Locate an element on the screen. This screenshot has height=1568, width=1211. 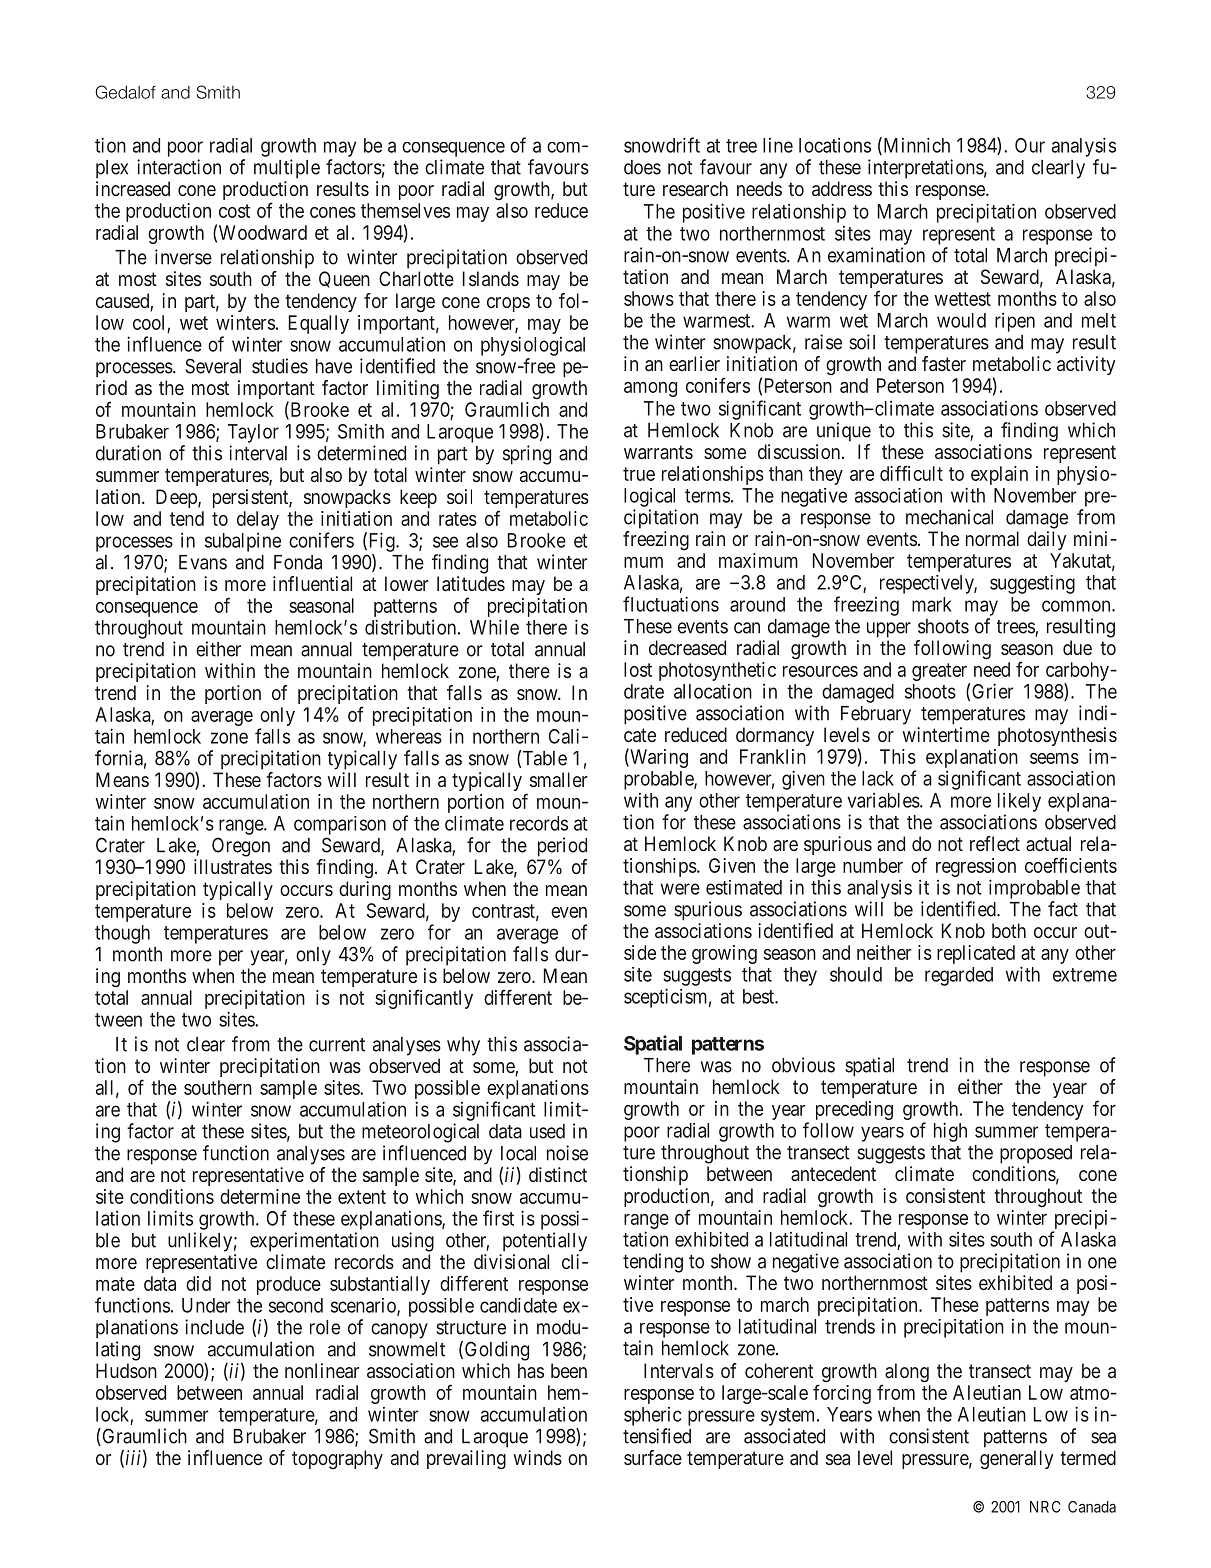
cost is located at coordinates (234, 211).
